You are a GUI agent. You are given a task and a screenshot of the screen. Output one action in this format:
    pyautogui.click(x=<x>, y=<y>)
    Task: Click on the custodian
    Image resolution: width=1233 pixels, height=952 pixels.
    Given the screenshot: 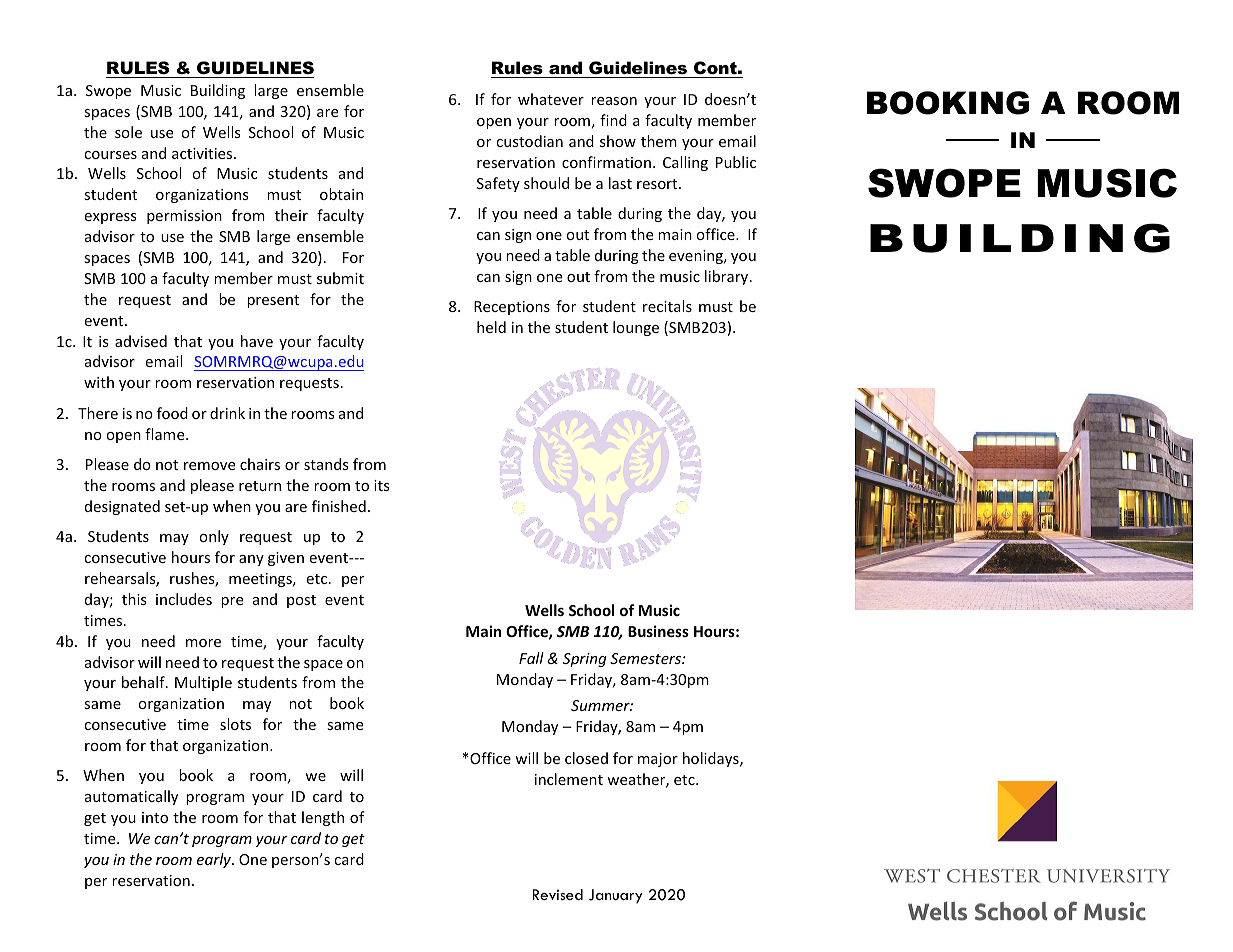 What is the action you would take?
    pyautogui.click(x=529, y=141)
